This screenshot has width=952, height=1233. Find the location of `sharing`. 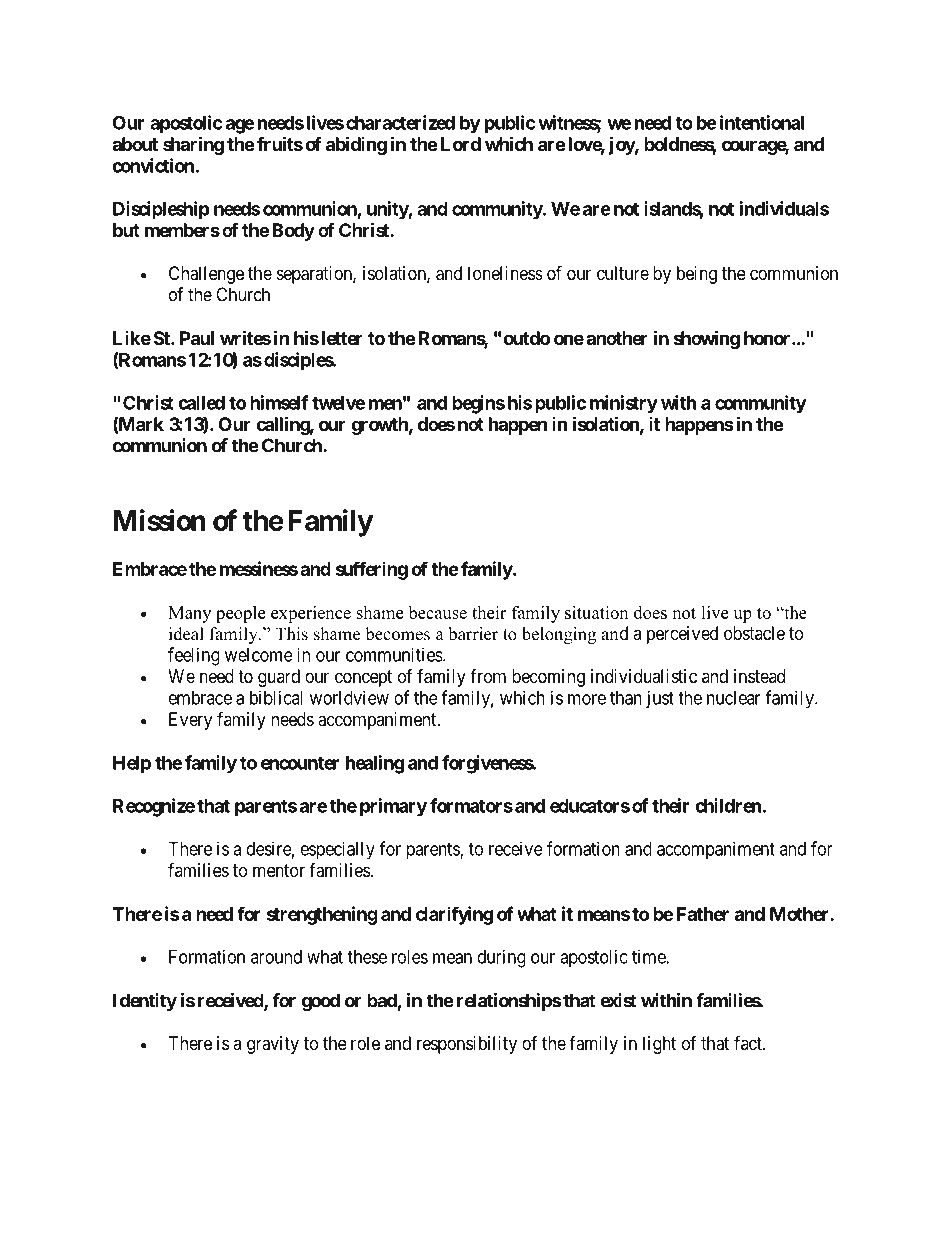

sharing is located at coordinates (193, 145).
